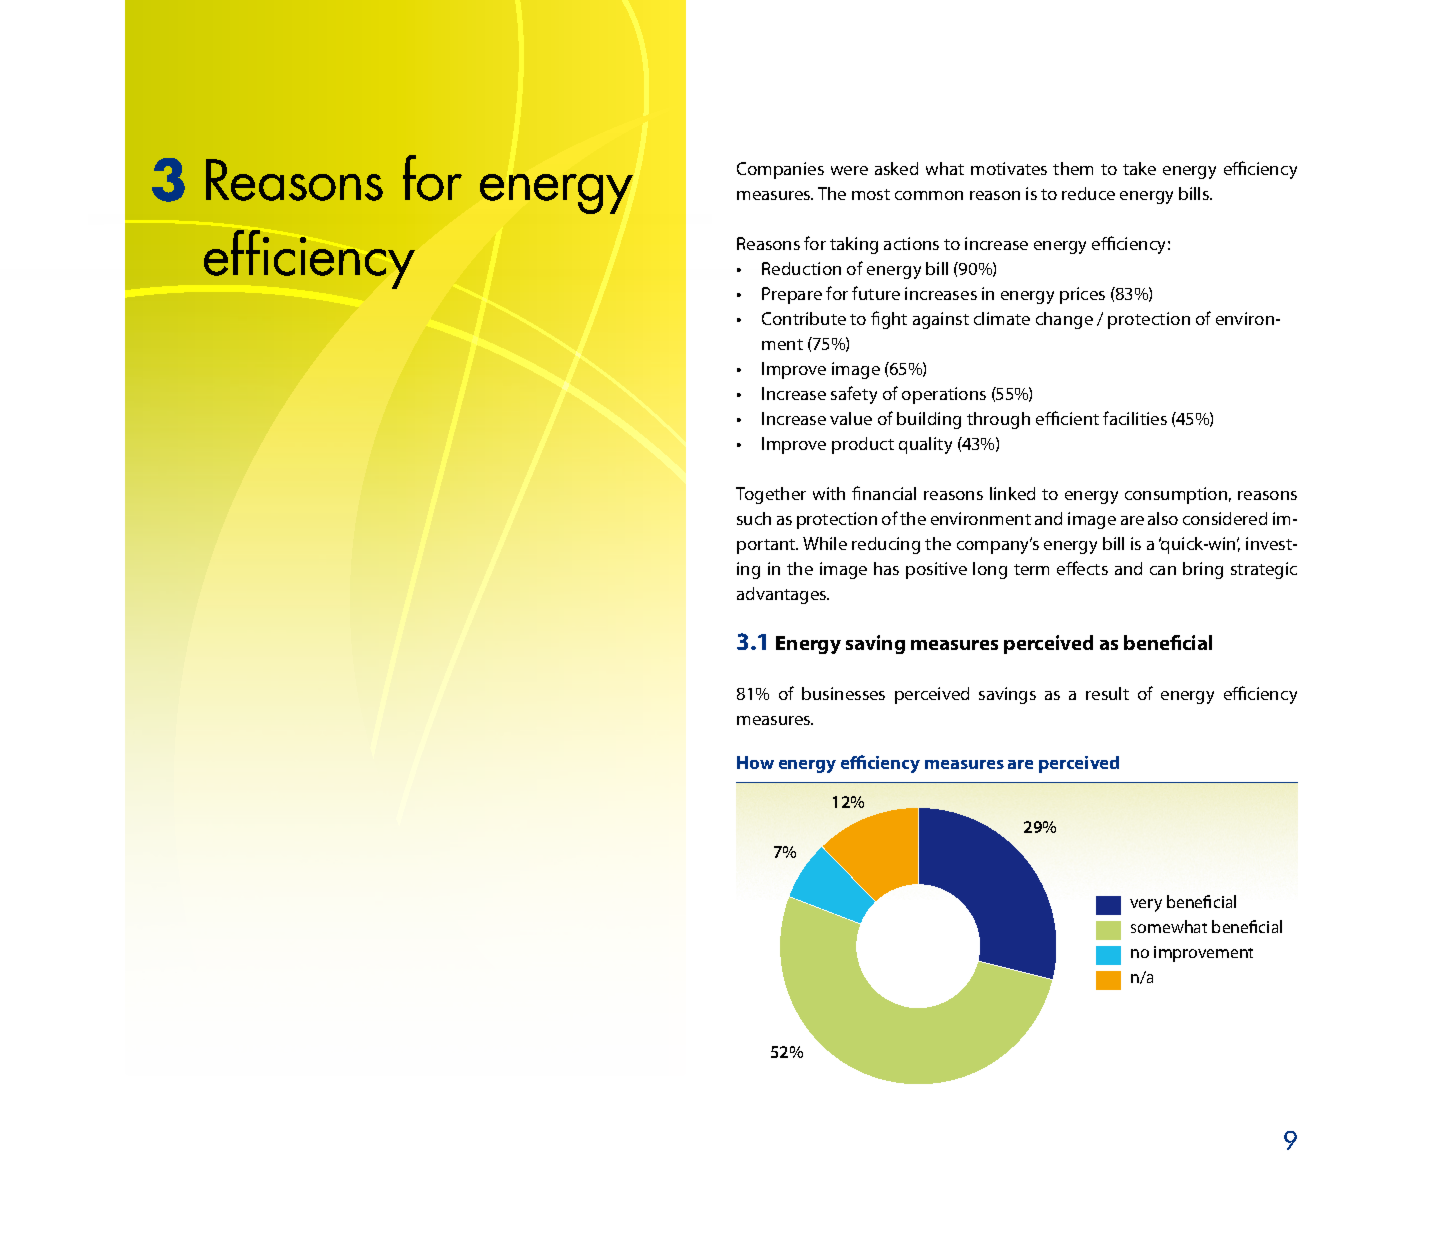 The width and height of the screenshot is (1448, 1247). I want to click on were, so click(849, 170).
